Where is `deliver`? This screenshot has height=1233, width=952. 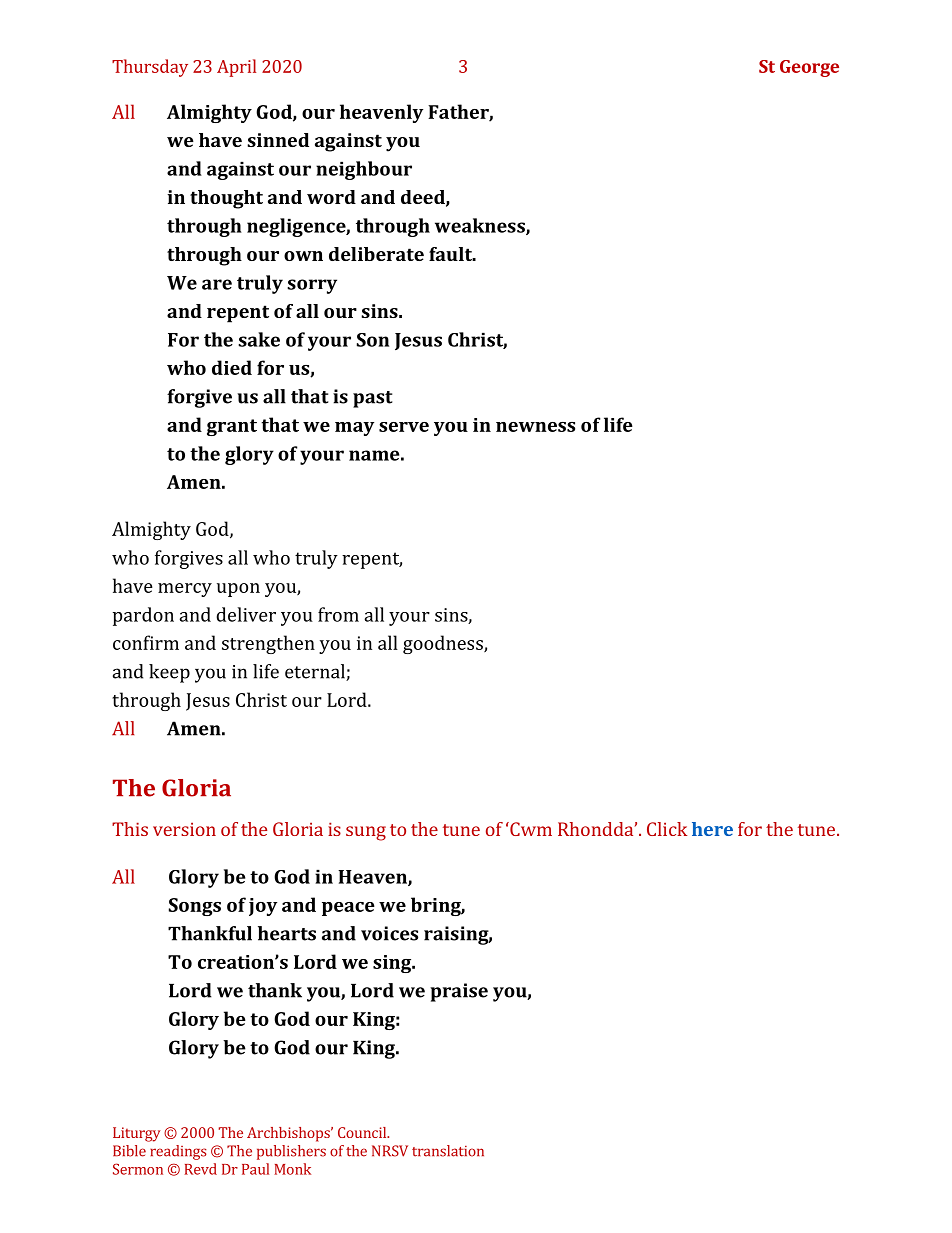
deliver is located at coordinates (246, 614).
